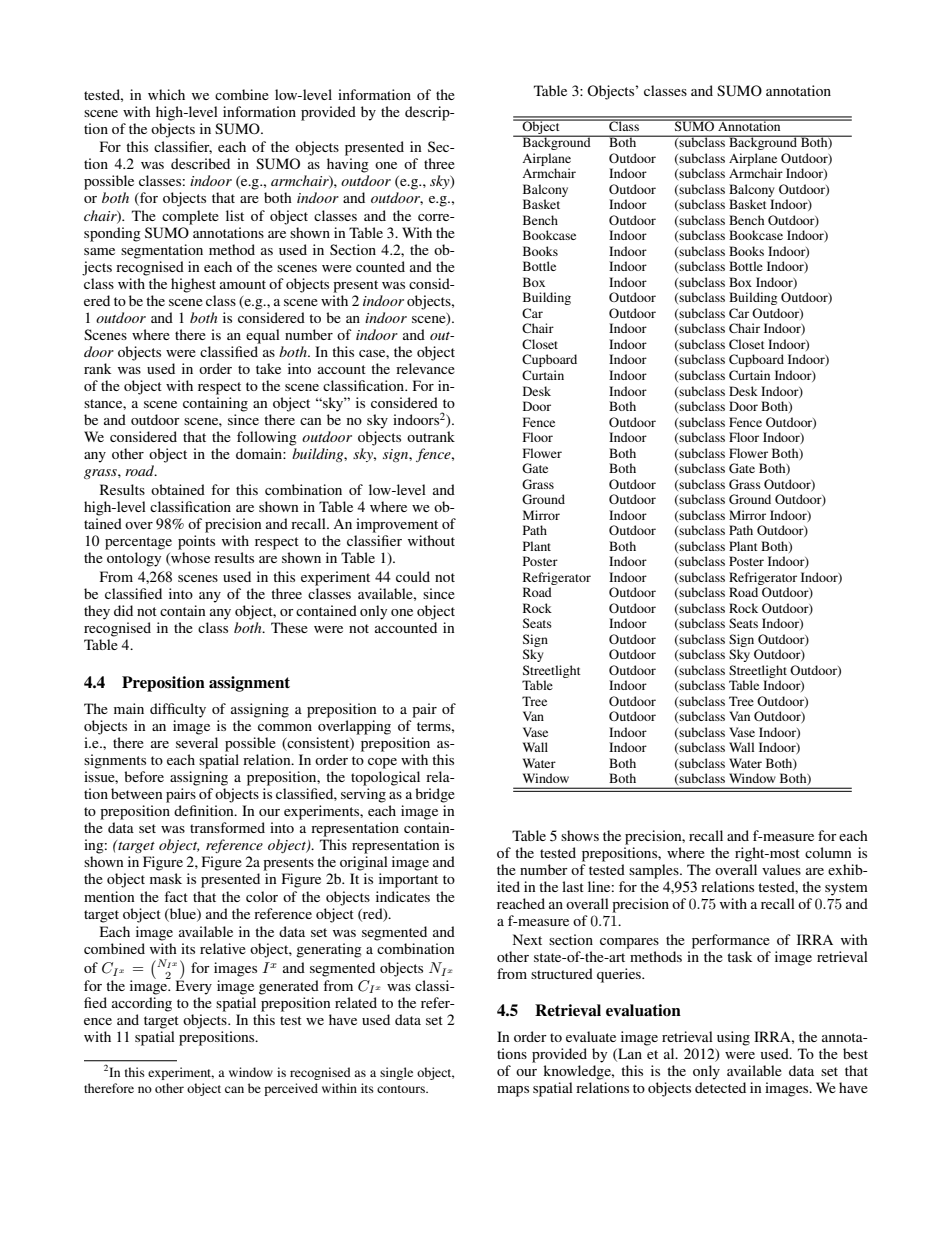 The image size is (952, 1233). Describe the element at coordinates (227, 827) in the image. I see `transformed` at that location.
